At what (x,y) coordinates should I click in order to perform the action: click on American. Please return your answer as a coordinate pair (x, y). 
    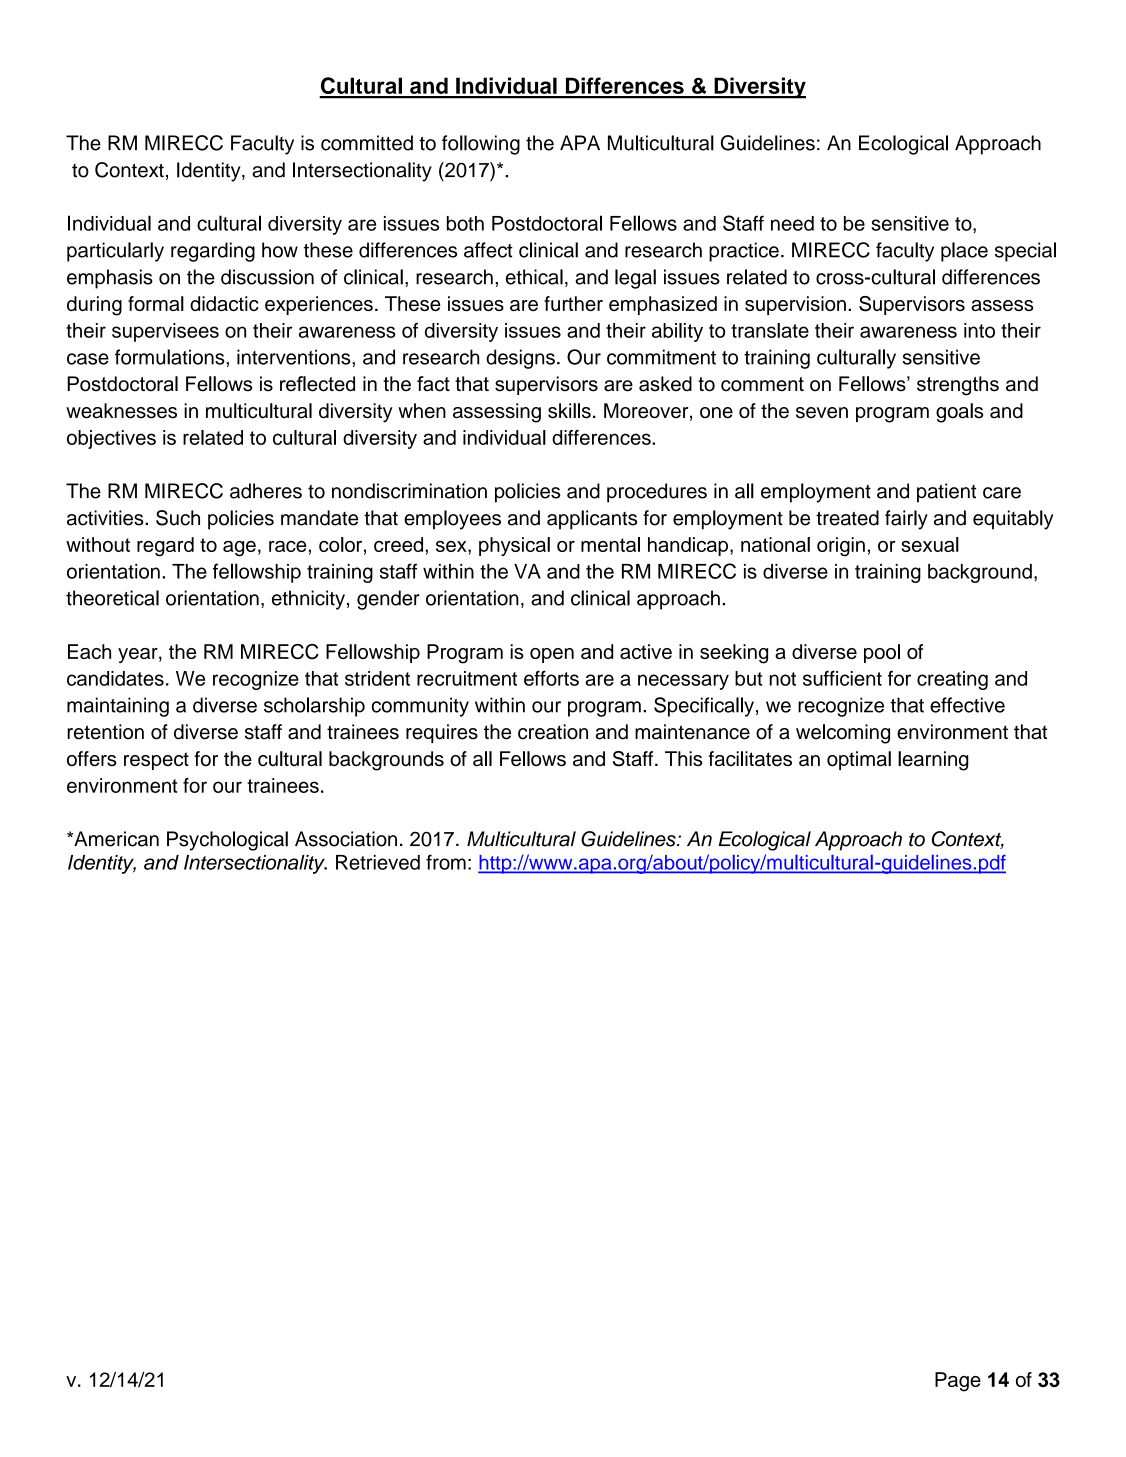
    Looking at the image, I should click on (115, 839).
